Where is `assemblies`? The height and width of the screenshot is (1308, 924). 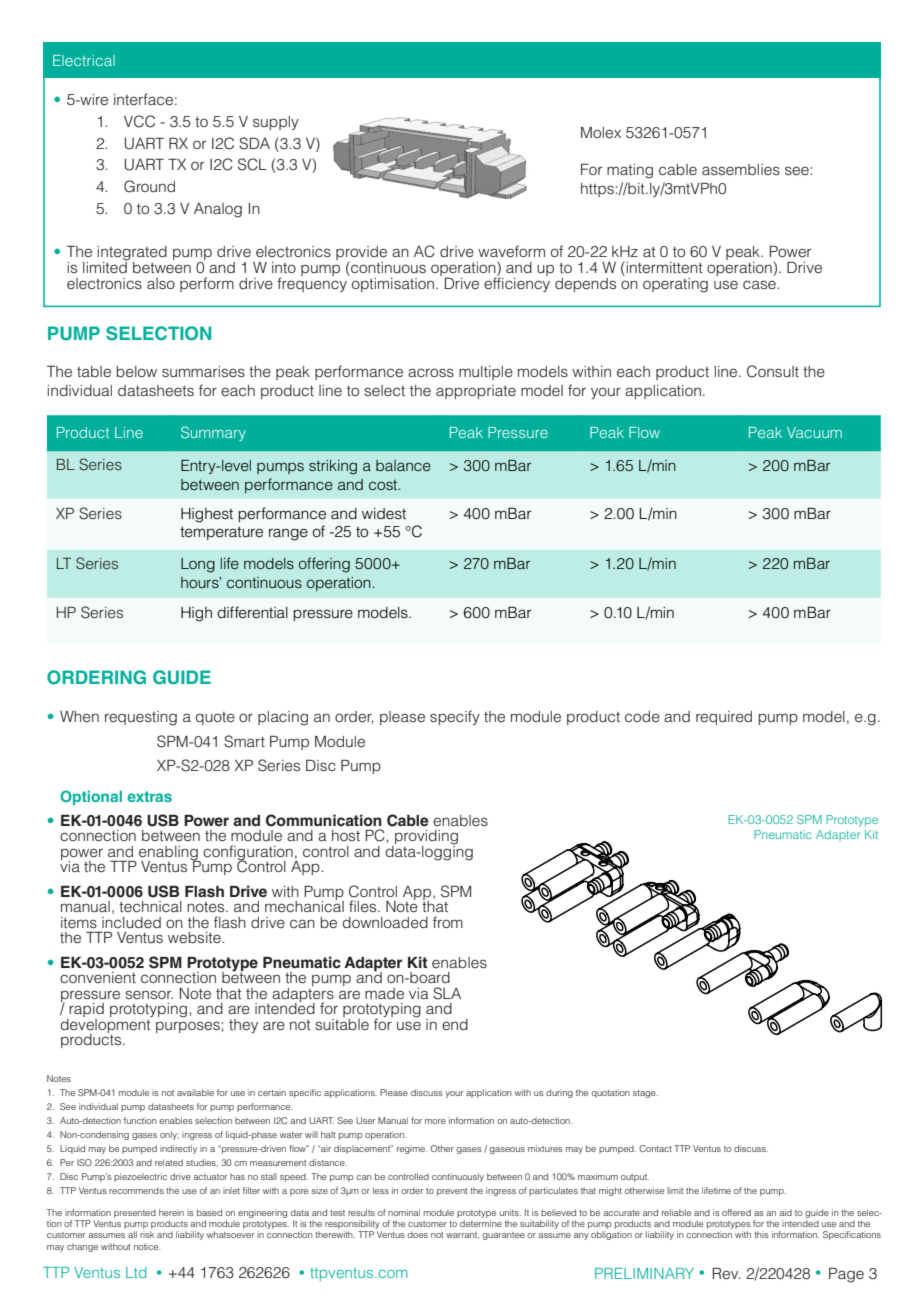
assemblies is located at coordinates (741, 169).
